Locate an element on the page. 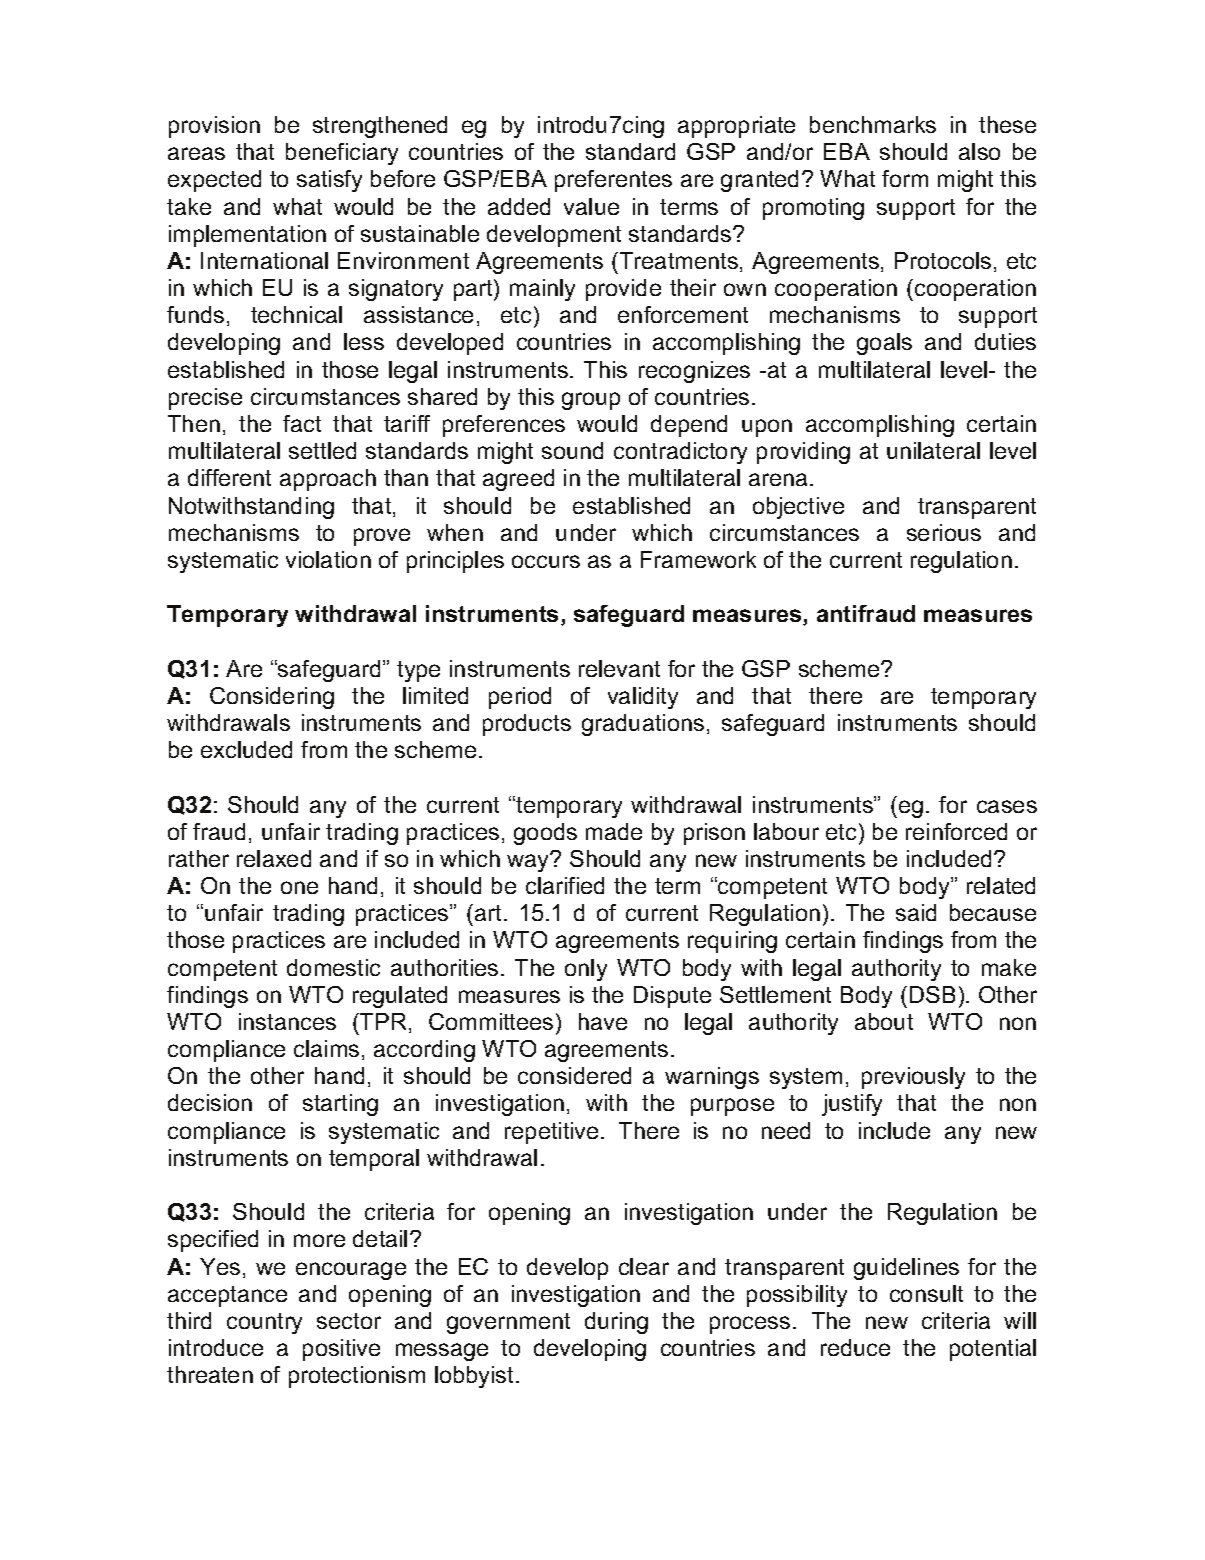 The height and width of the document is (1560, 1205). reinforced is located at coordinates (956, 831).
